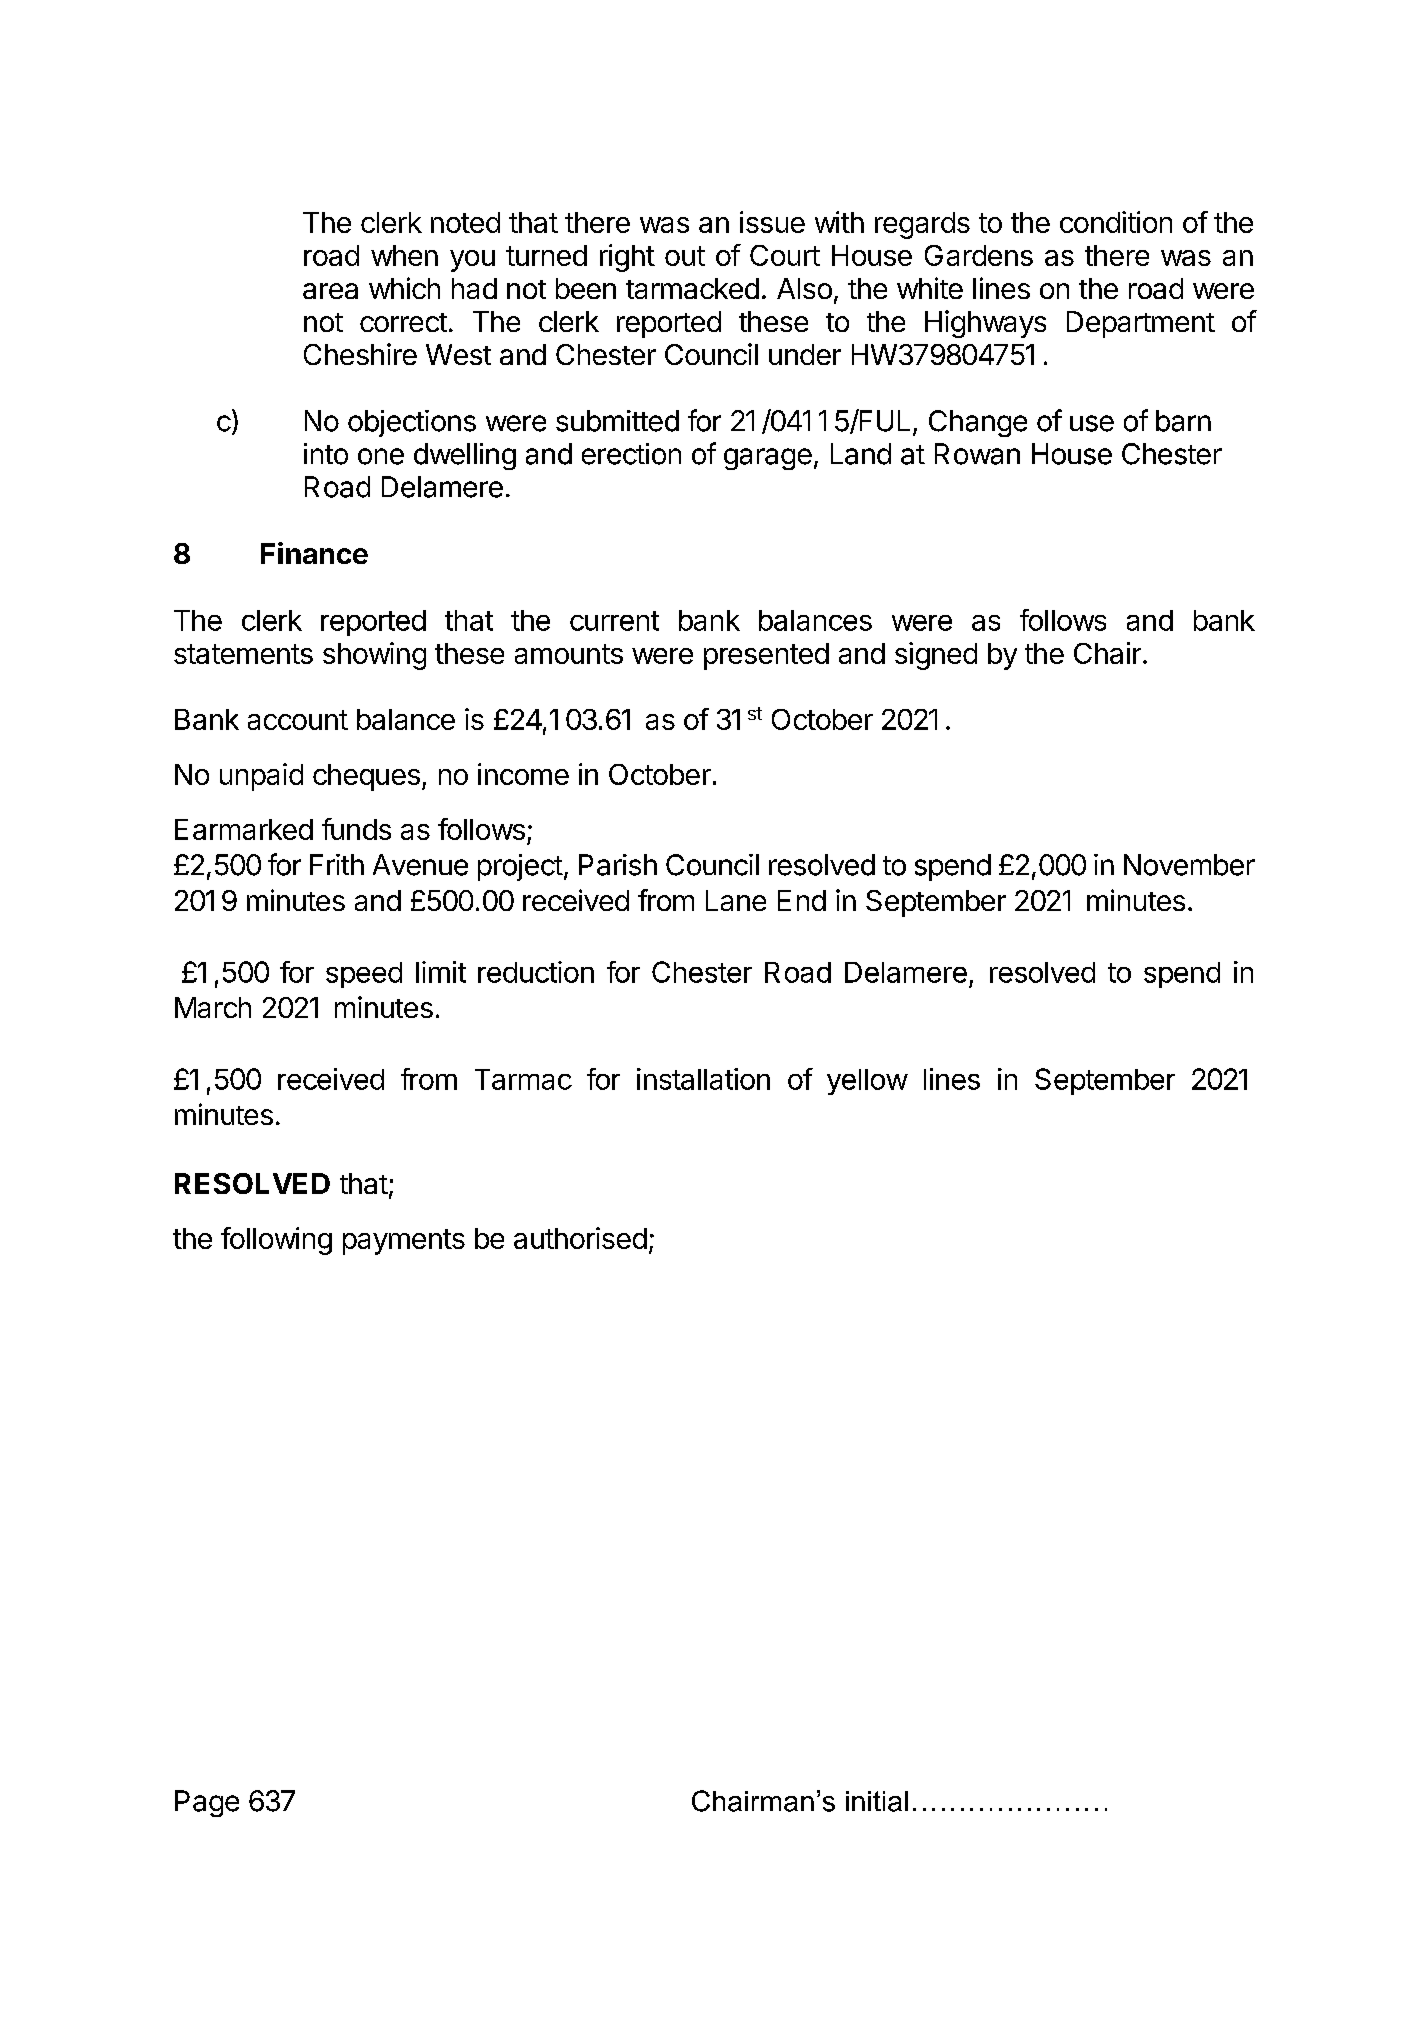 Image resolution: width=1427 pixels, height=2018 pixels. Describe the element at coordinates (1189, 865) in the screenshot. I see `November` at that location.
